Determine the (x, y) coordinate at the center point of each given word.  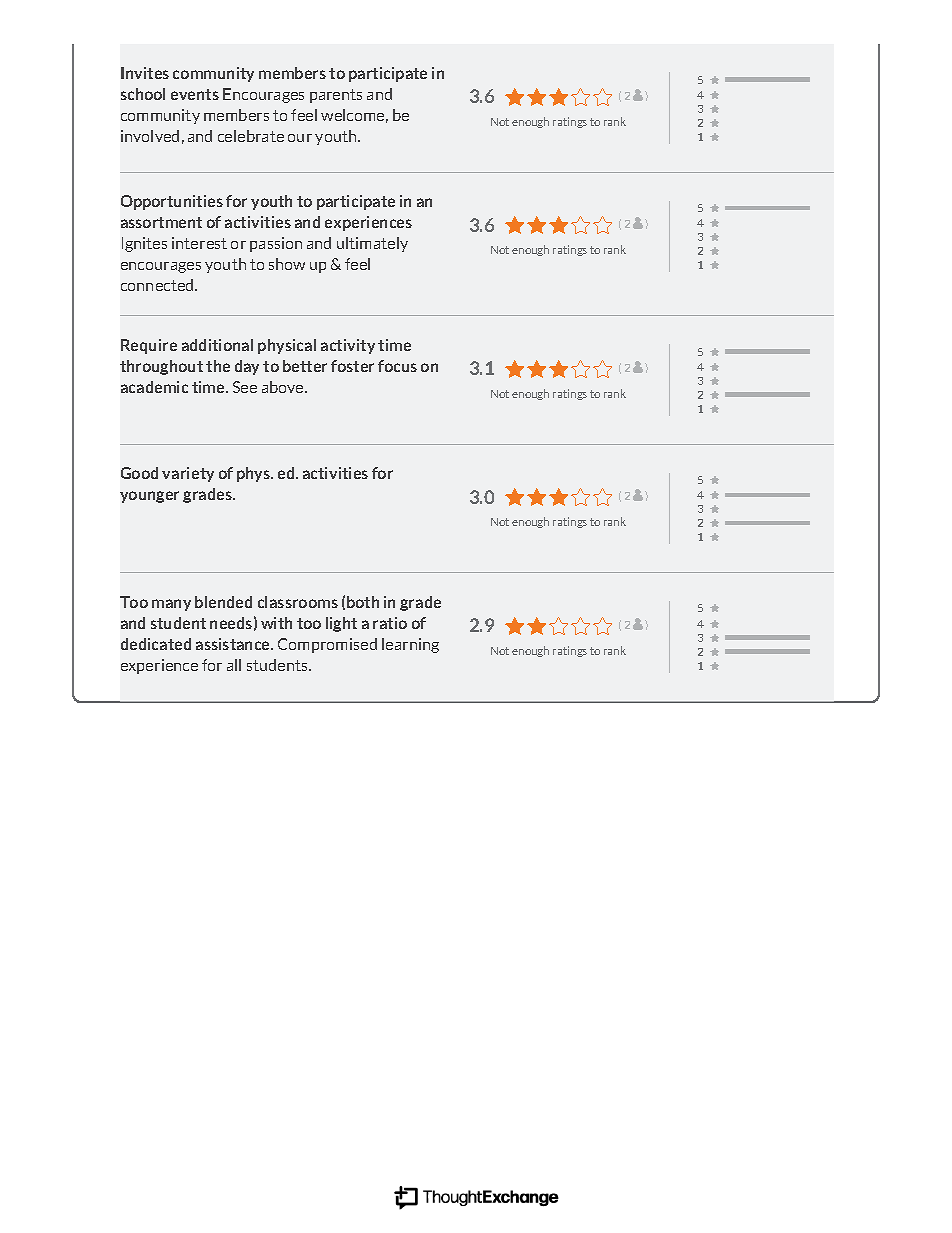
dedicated (156, 644)
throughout (161, 367)
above (284, 387)
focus (397, 366)
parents (336, 96)
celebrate (251, 136)
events (195, 94)
